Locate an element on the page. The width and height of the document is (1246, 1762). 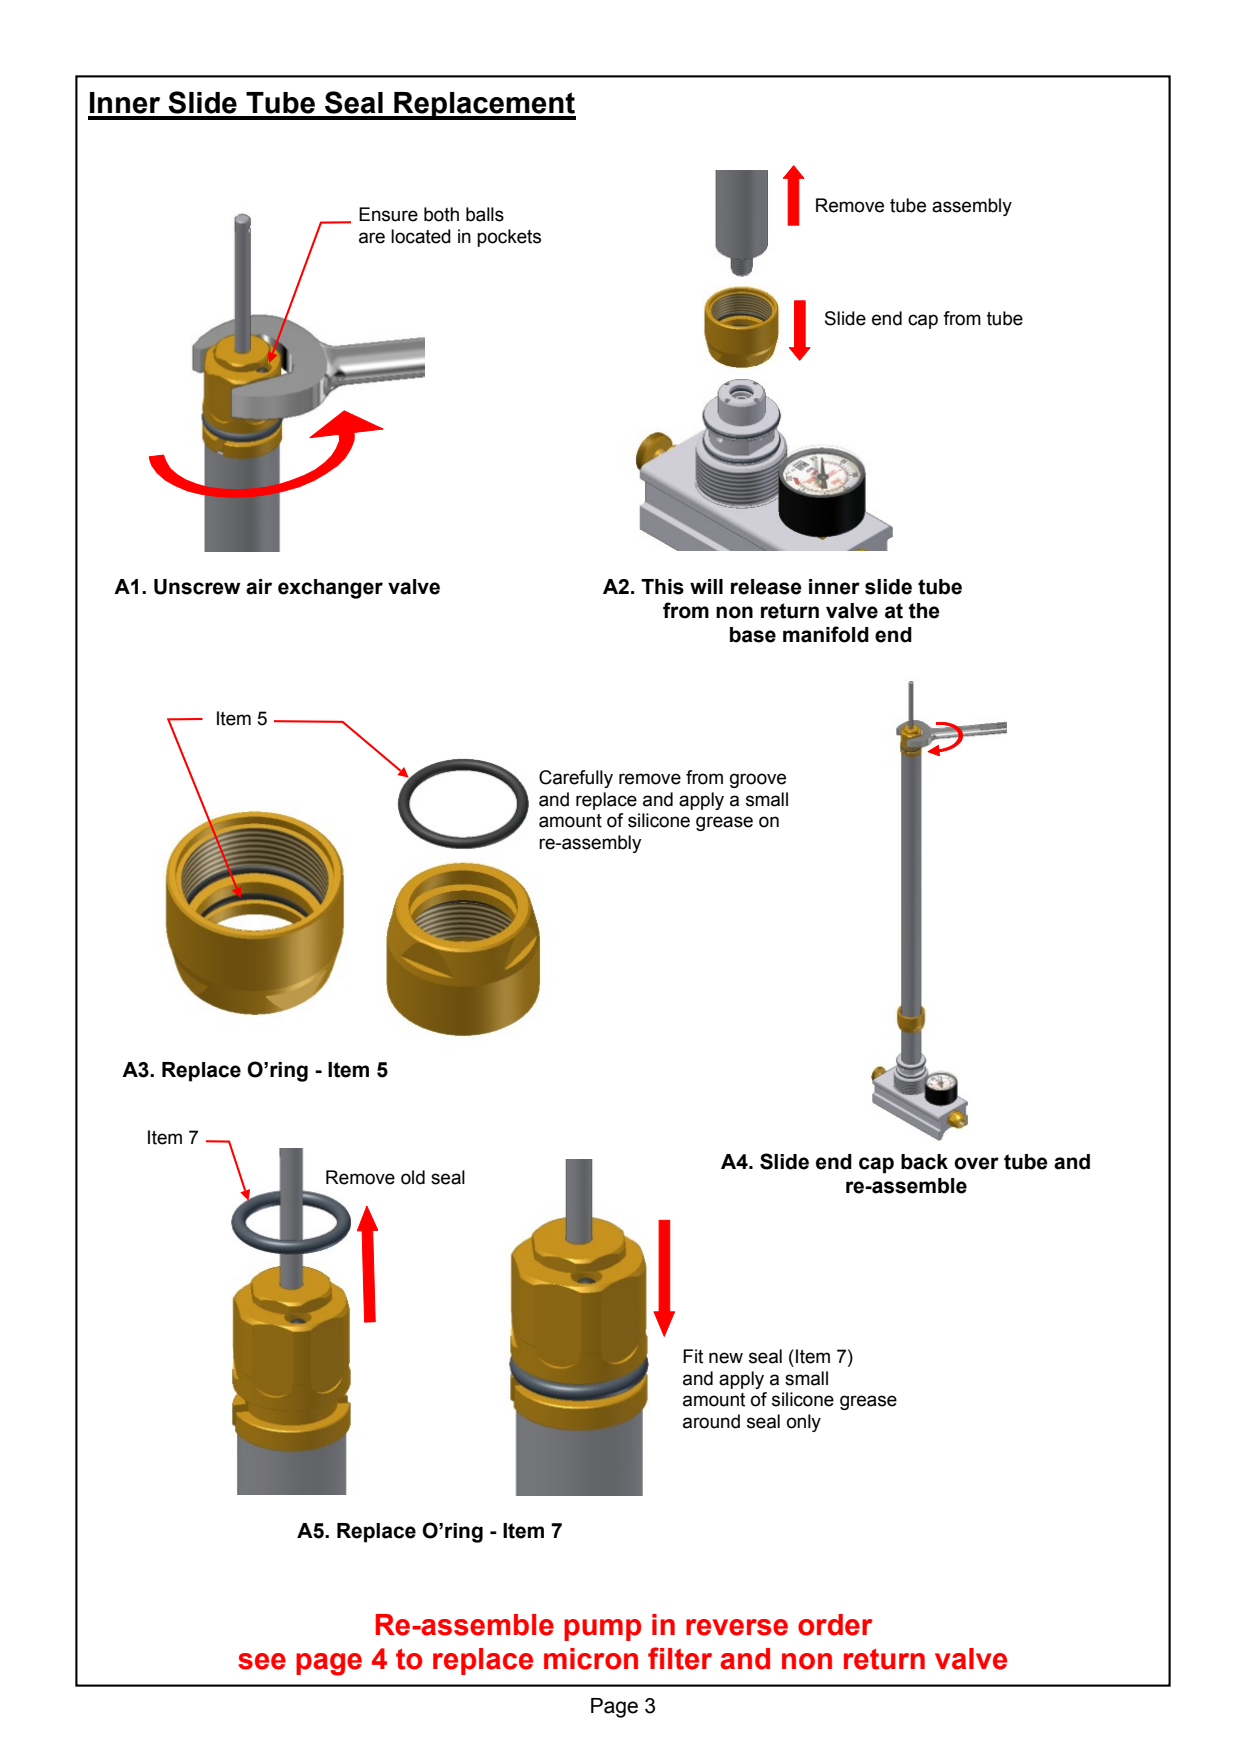
the is located at coordinates (924, 611).
